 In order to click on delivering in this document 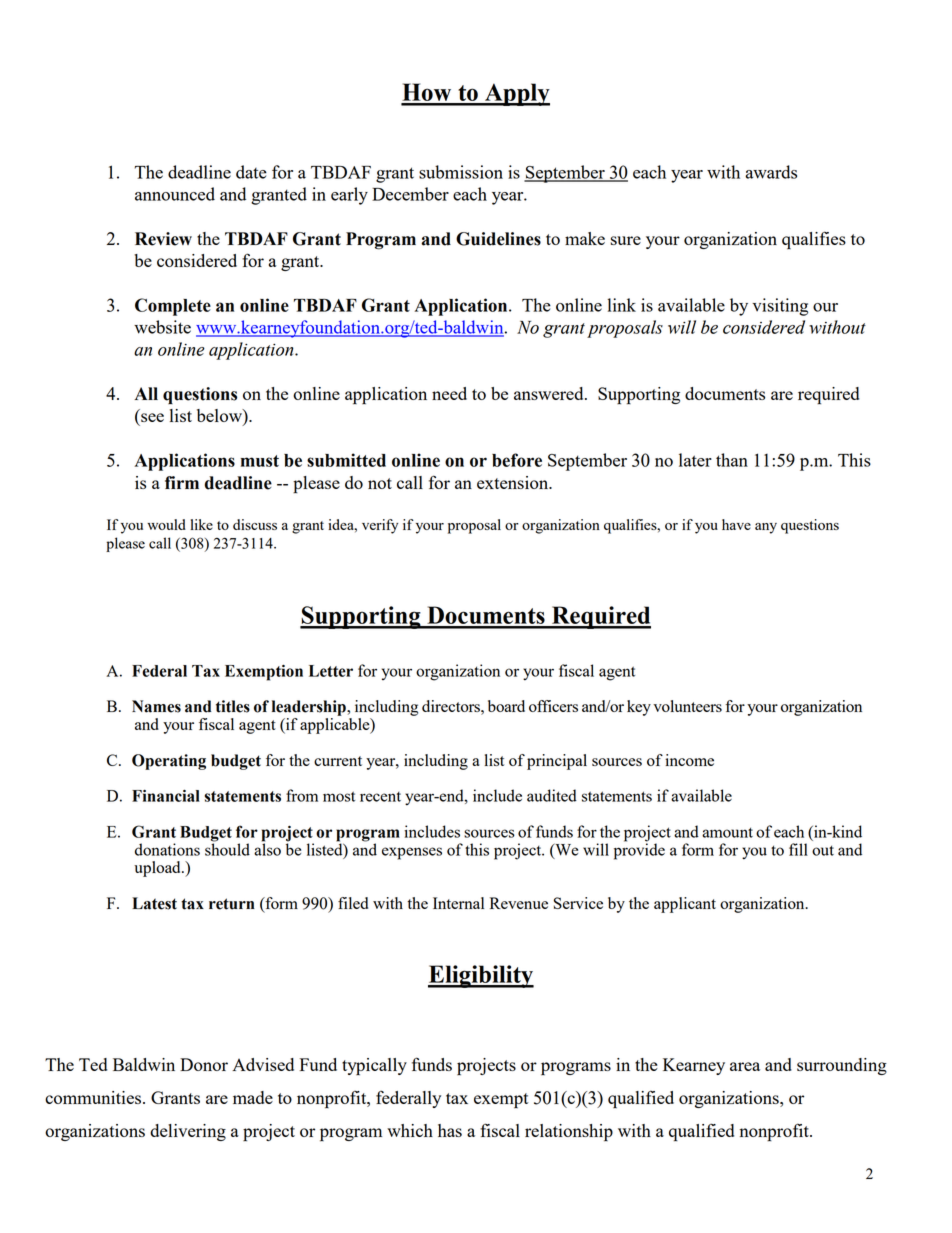, I will do `click(188, 1132)`.
